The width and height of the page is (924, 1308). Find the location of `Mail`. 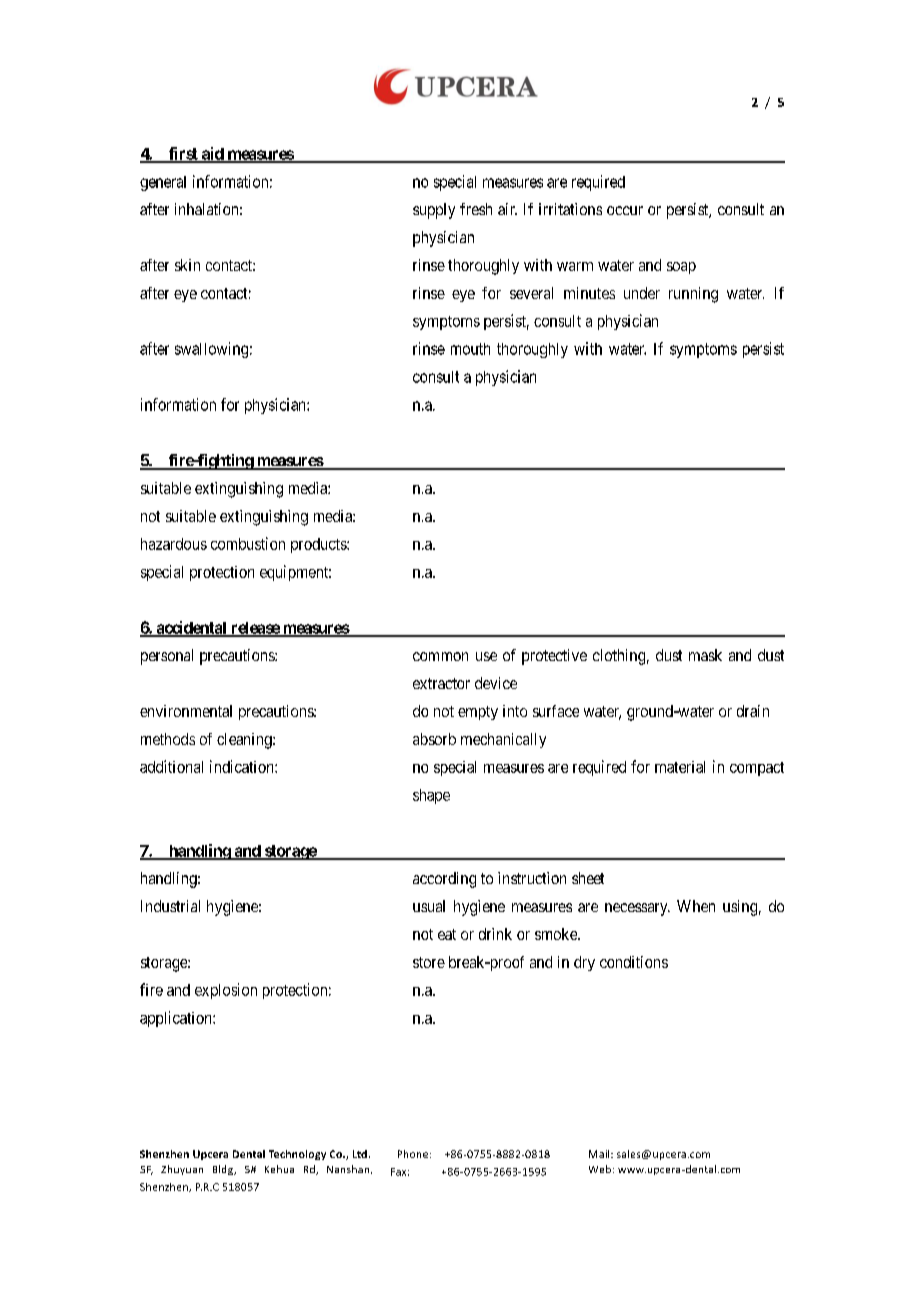

Mail is located at coordinates (600, 1154).
